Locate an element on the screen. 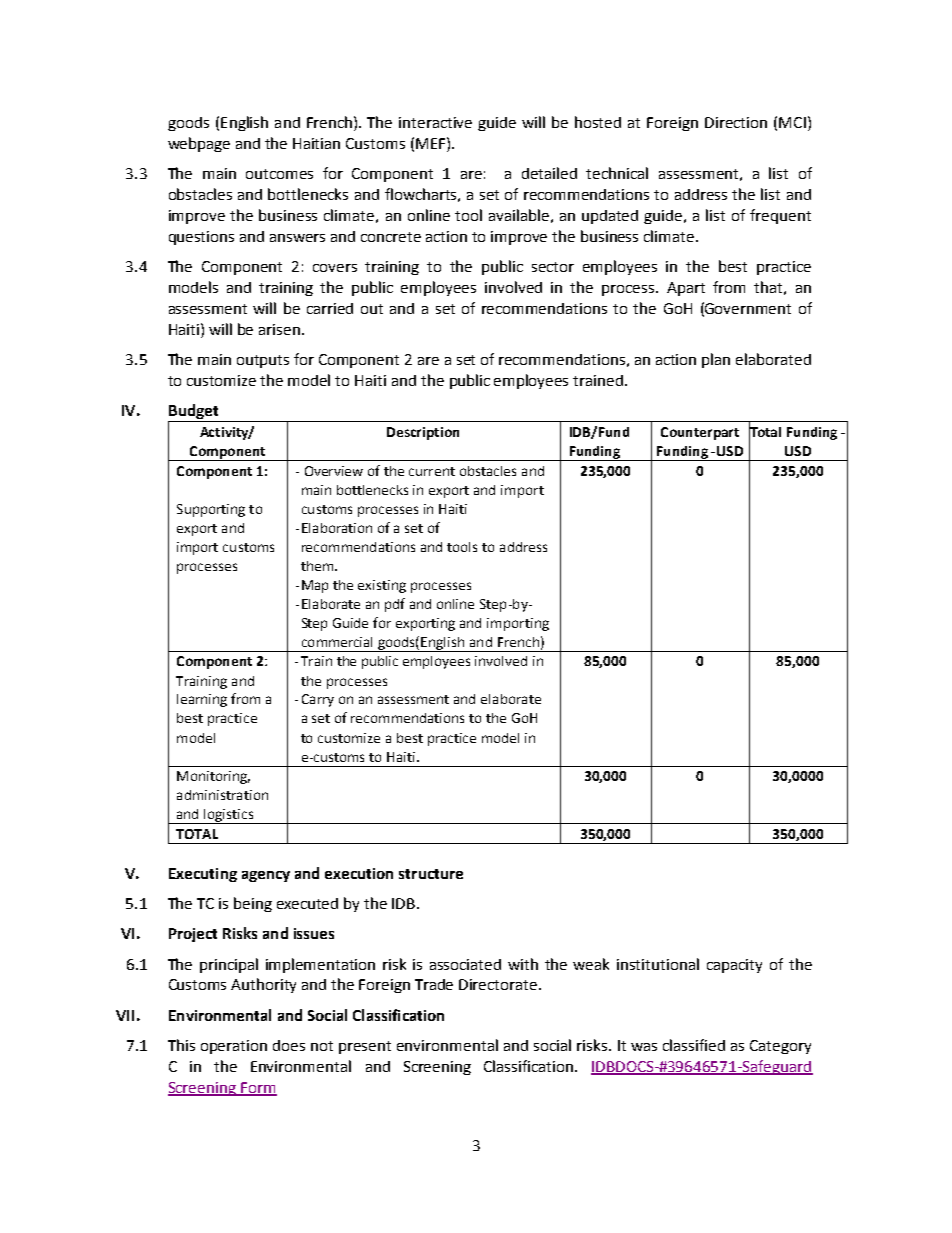 The image size is (952, 1233). present is located at coordinates (365, 1047).
